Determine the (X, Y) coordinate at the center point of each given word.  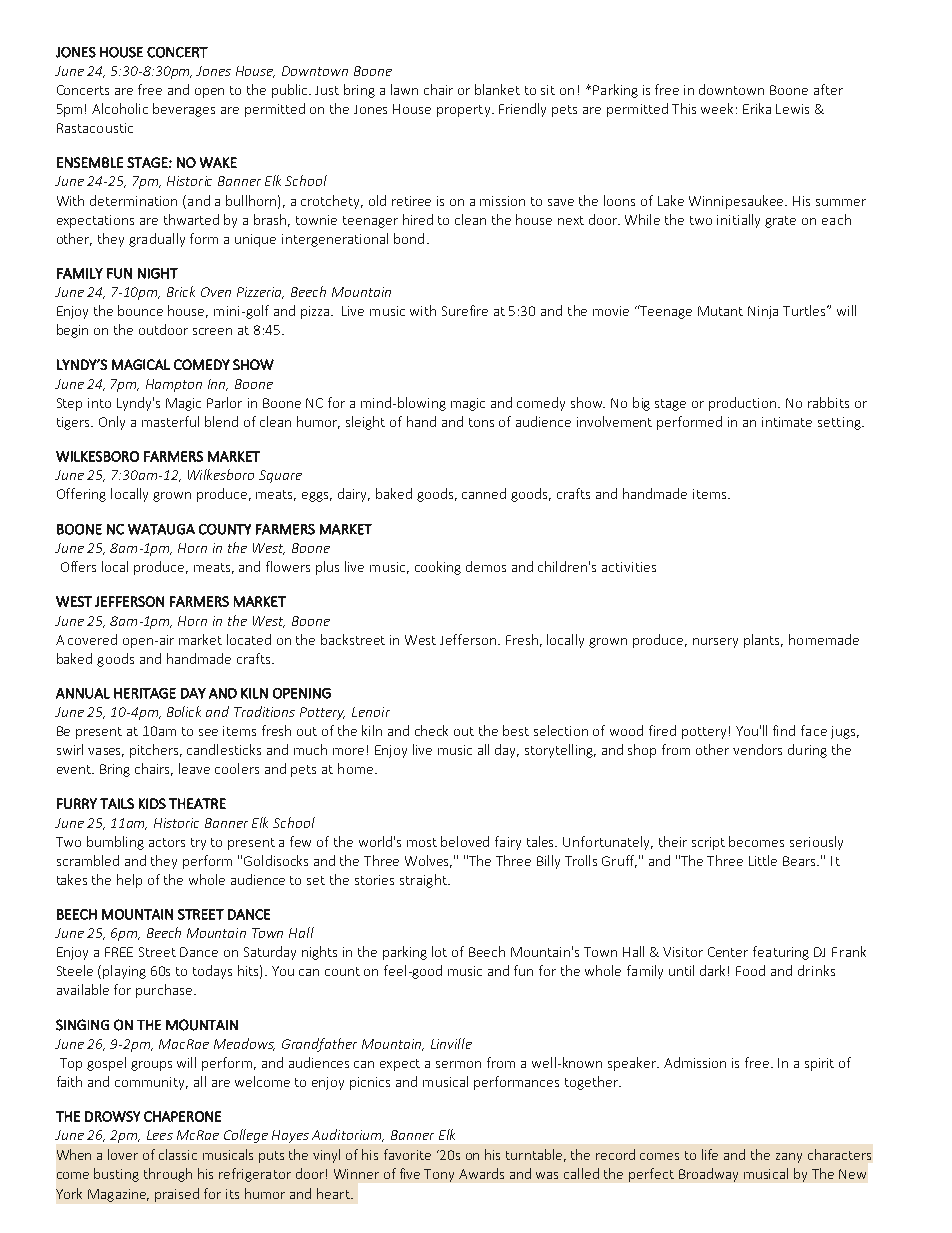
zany (789, 1158)
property (465, 111)
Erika (757, 108)
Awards (481, 1173)
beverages (184, 110)
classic (178, 1154)
